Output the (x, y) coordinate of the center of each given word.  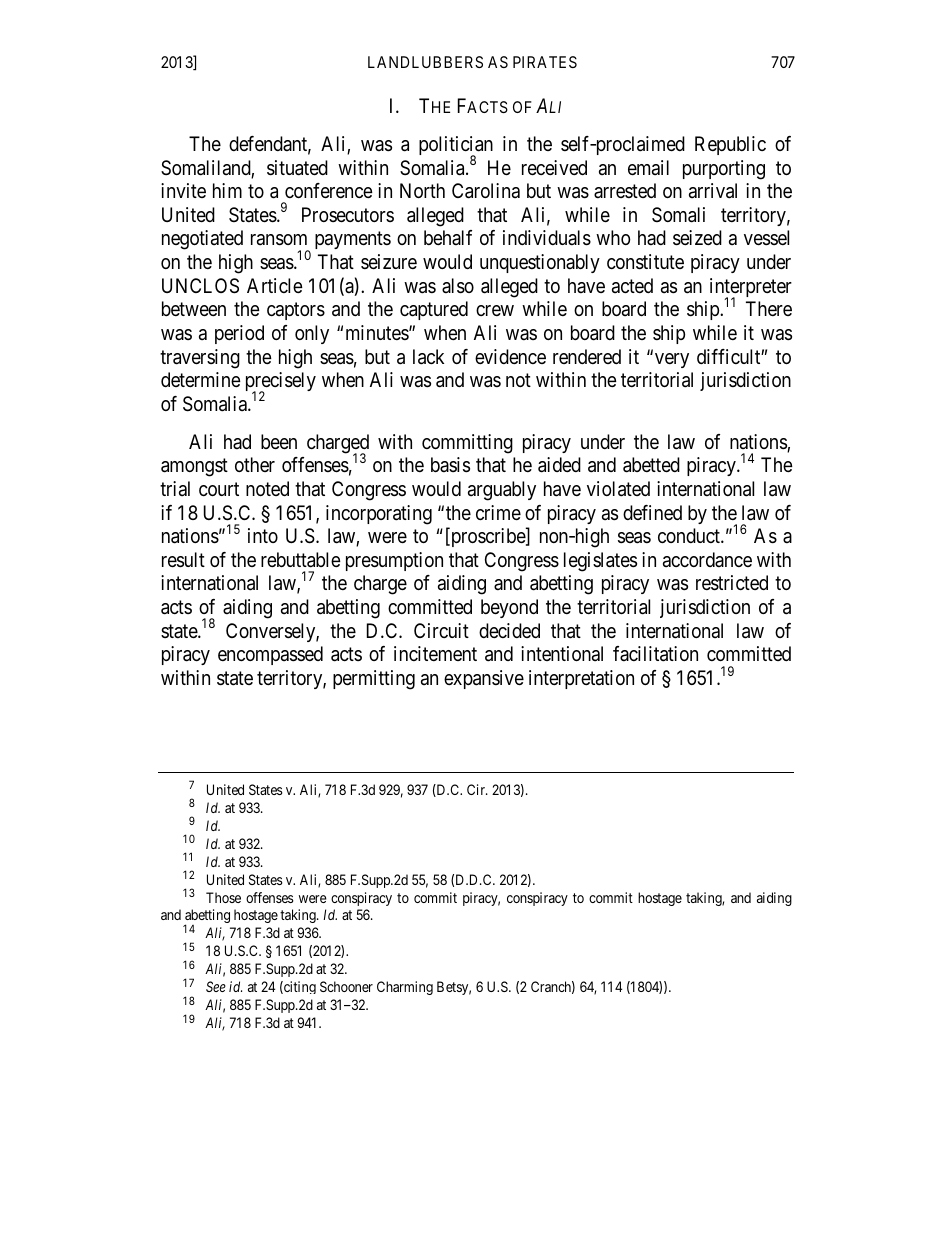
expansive (484, 679)
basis (450, 465)
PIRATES (545, 62)
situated (297, 168)
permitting (374, 680)
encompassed (270, 655)
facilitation (655, 654)
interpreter (751, 289)
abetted (651, 465)
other (255, 464)
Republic (730, 145)
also (458, 286)
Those (223, 897)
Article (275, 285)
